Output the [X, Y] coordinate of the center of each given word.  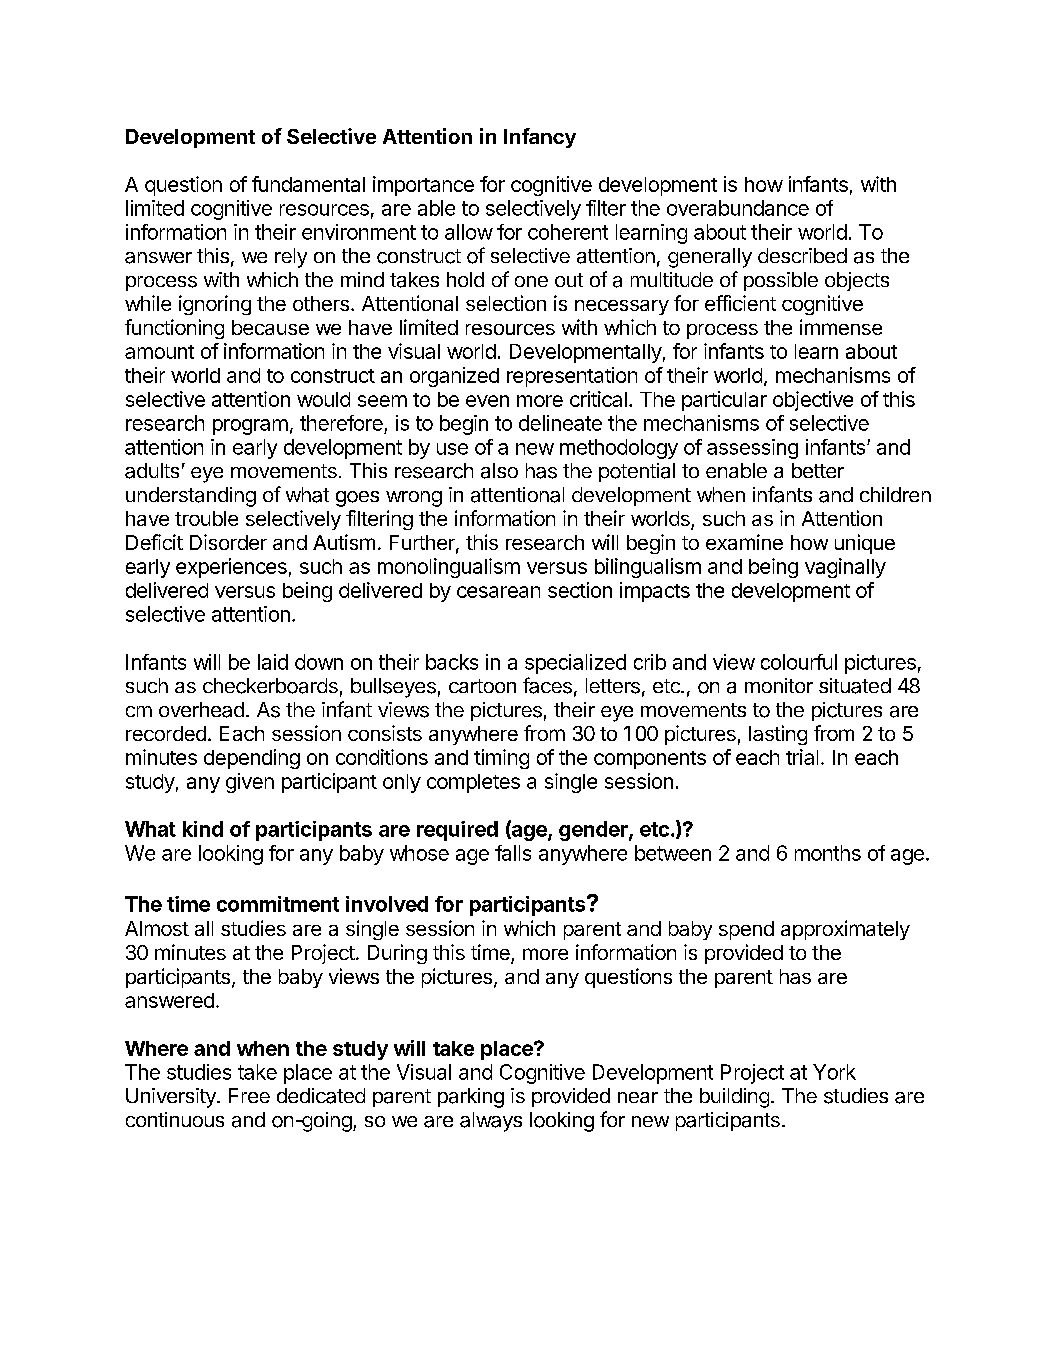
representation [572, 377]
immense [841, 327]
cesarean [498, 592]
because [270, 327]
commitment [278, 904]
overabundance [738, 208]
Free [249, 1095]
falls [513, 853]
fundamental [308, 184]
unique [865, 544]
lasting [778, 735]
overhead [201, 710]
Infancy [540, 138]
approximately [845, 930]
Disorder [228, 542]
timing [501, 759]
